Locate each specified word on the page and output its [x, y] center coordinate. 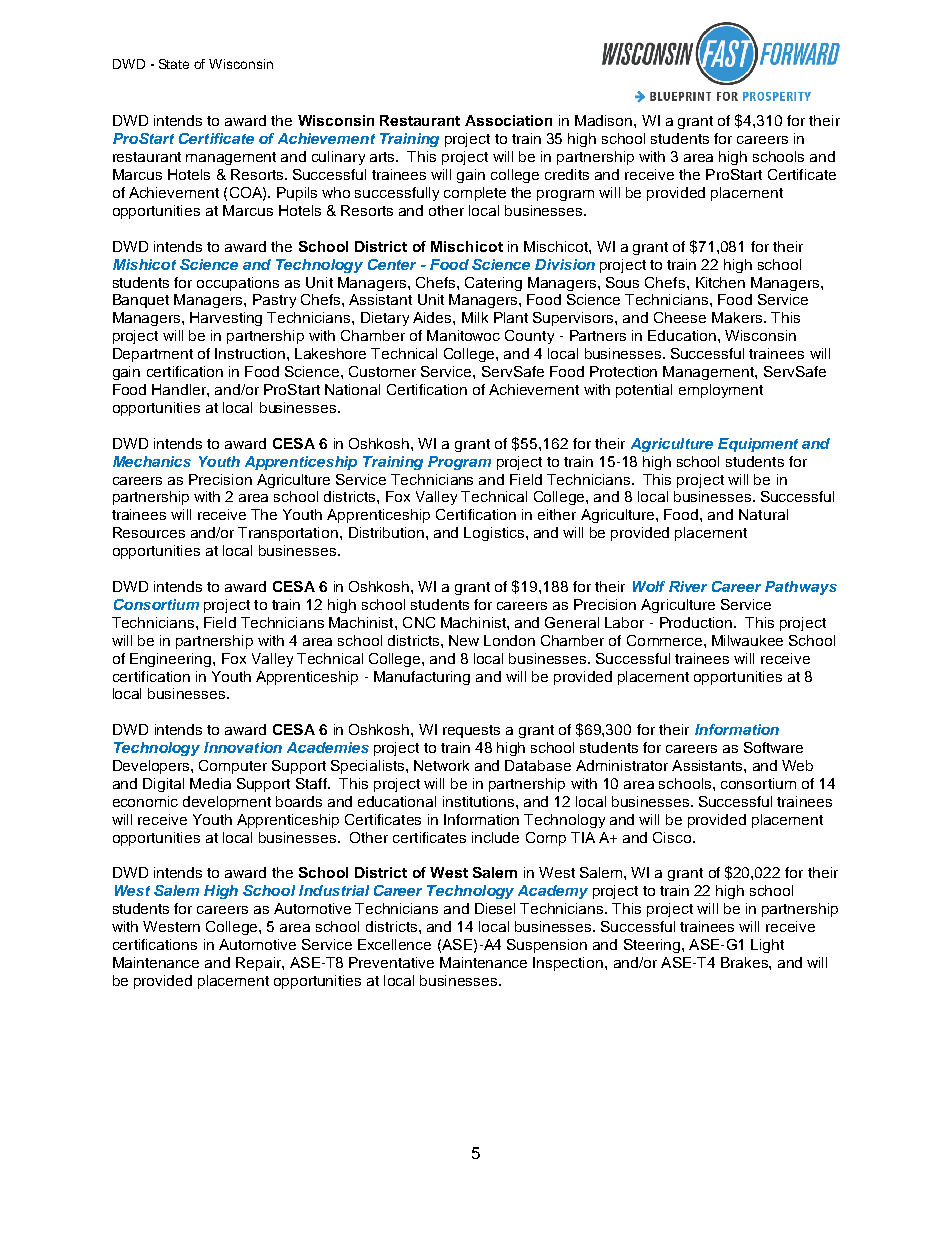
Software [773, 747]
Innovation [243, 747]
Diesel [495, 908]
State [174, 64]
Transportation [289, 534]
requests [471, 731]
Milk [475, 317]
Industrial [334, 890]
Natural [763, 514]
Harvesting [226, 319]
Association [508, 120]
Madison [605, 120]
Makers [737, 317]
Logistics [495, 534]
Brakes [745, 962]
